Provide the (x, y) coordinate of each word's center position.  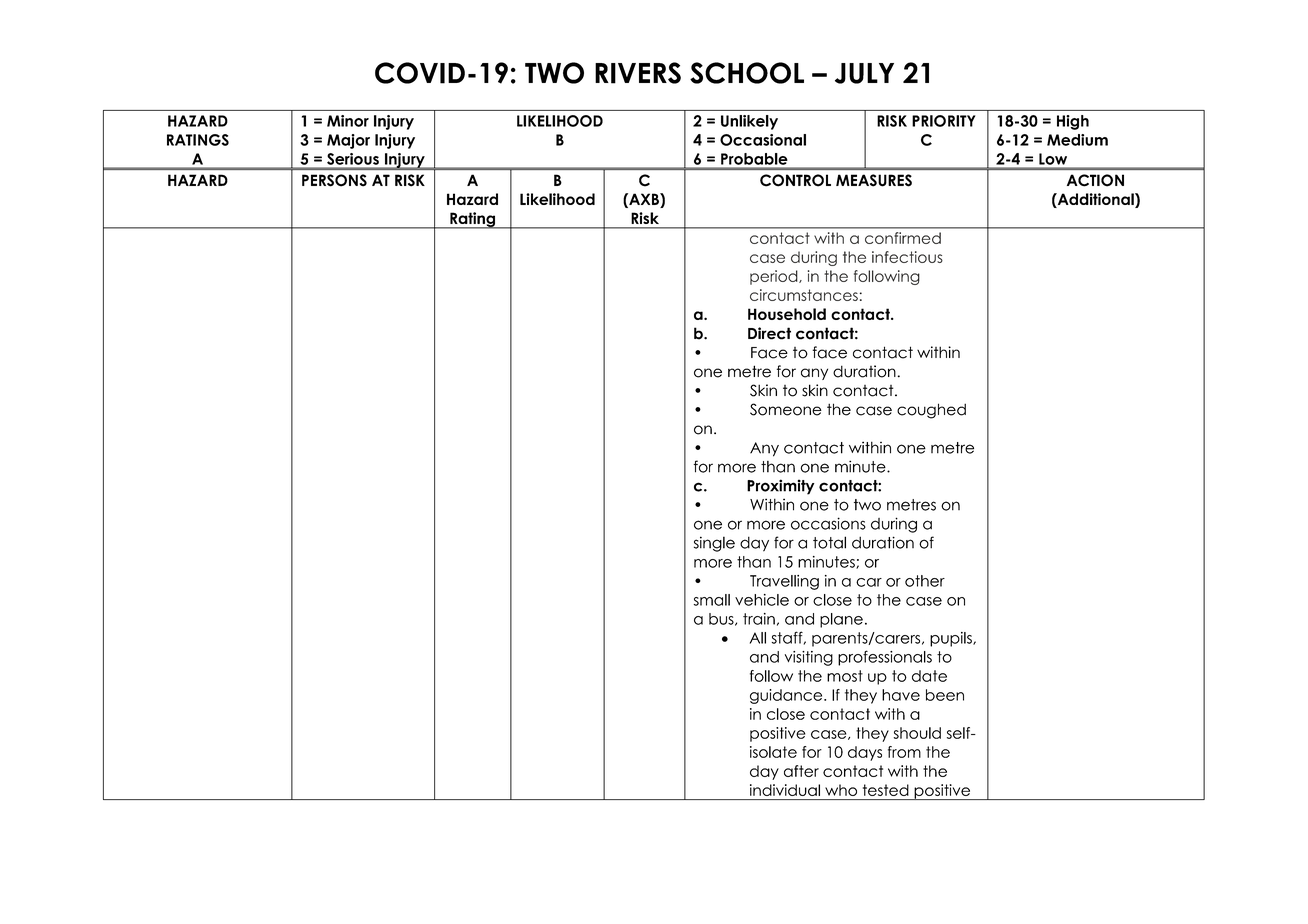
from (904, 752)
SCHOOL (747, 73)
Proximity (780, 487)
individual (785, 790)
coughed (931, 411)
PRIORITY (944, 121)
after (801, 771)
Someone (786, 409)
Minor (348, 121)
